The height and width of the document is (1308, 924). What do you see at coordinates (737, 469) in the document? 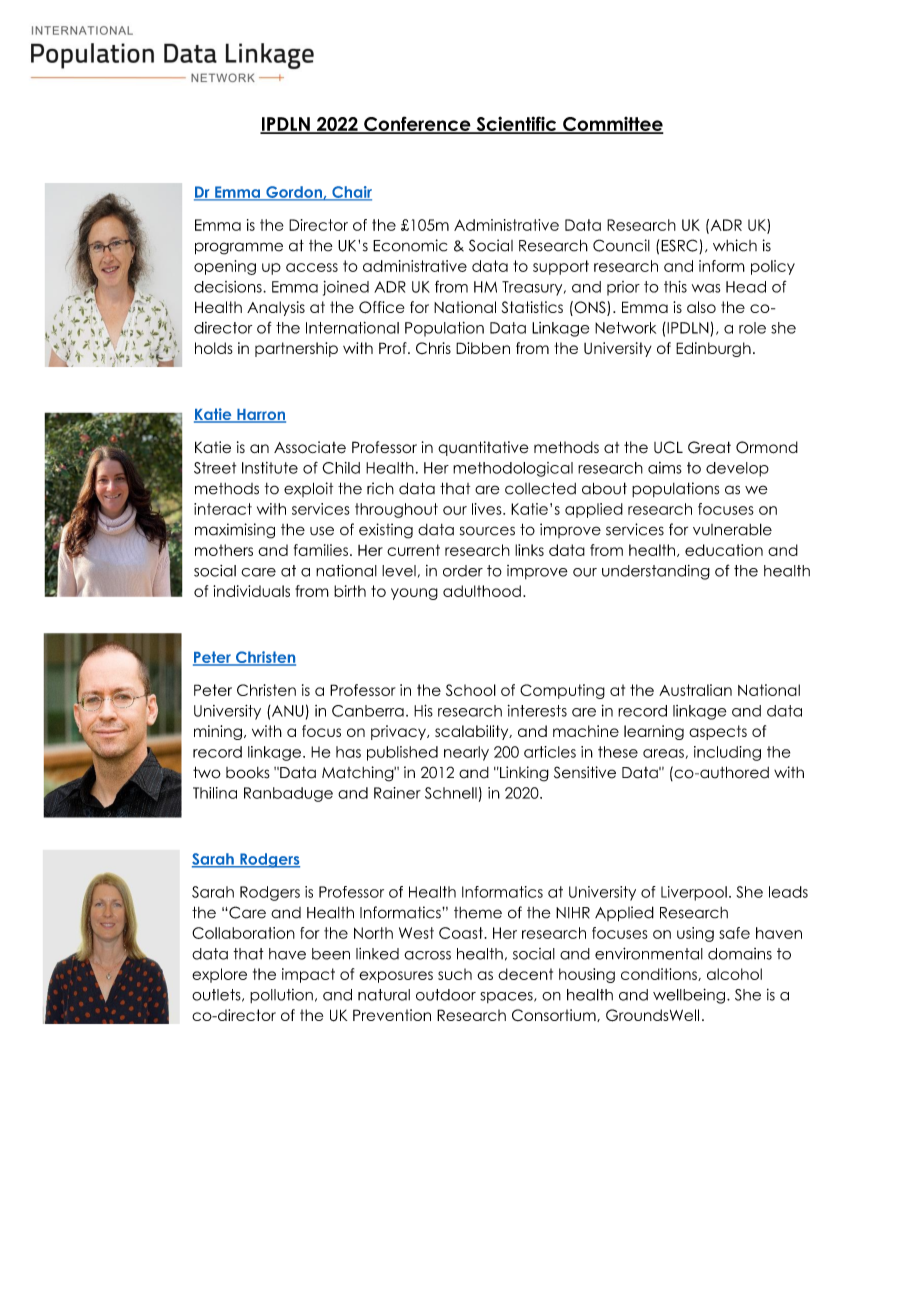
I see `develop` at bounding box center [737, 469].
